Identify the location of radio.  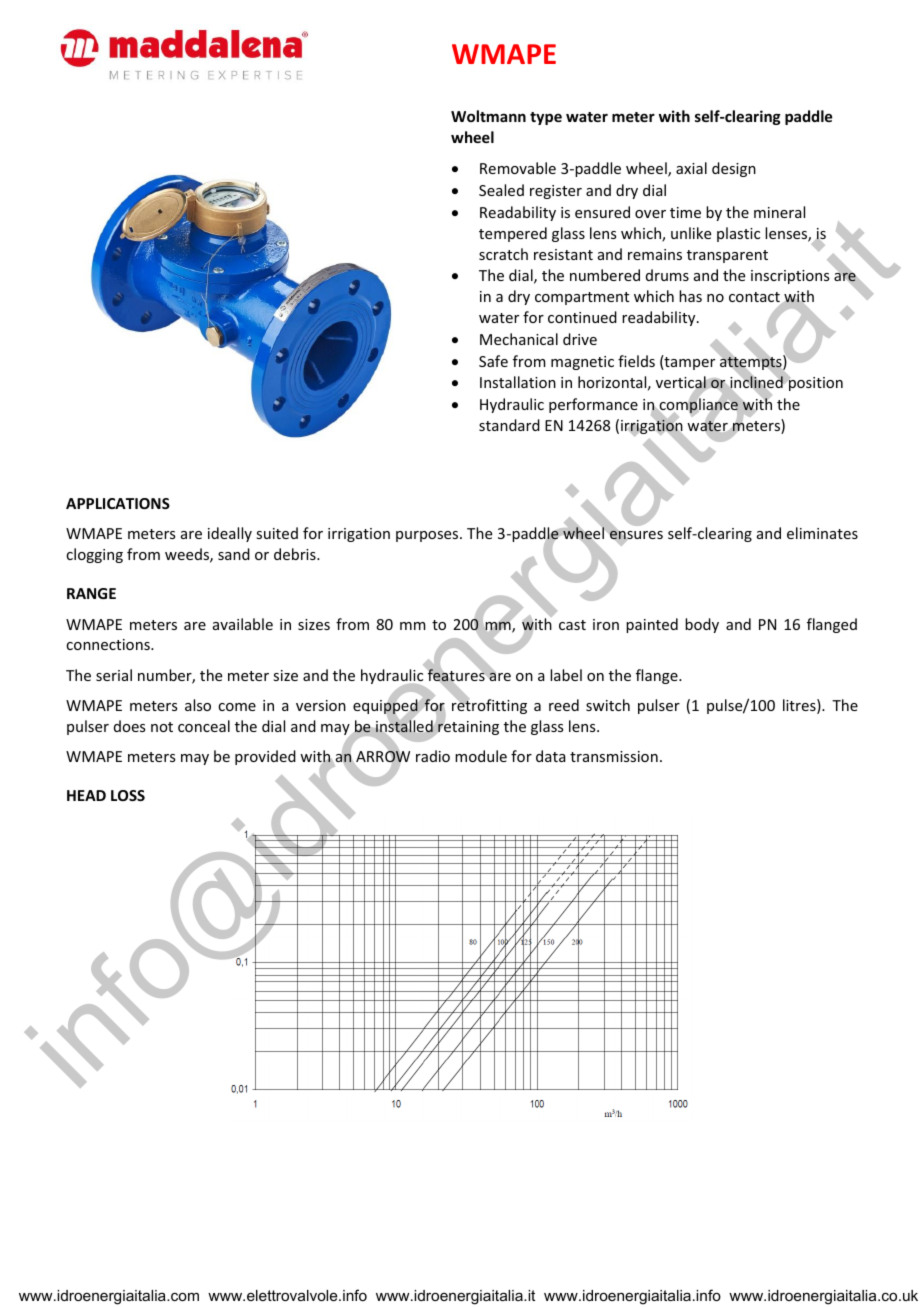
(433, 756).
